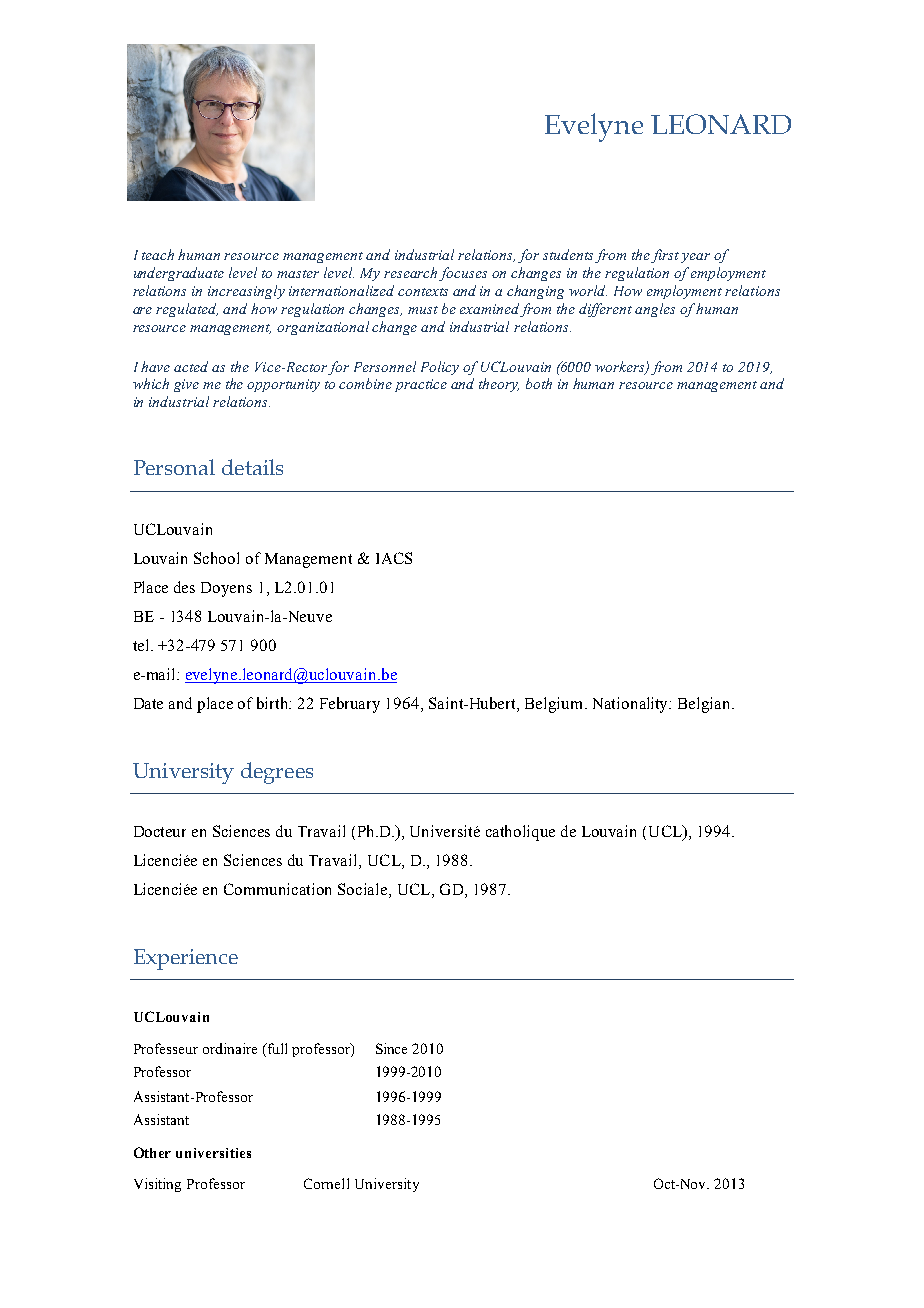  What do you see at coordinates (326, 1183) in the screenshot?
I see `Cornell` at bounding box center [326, 1183].
